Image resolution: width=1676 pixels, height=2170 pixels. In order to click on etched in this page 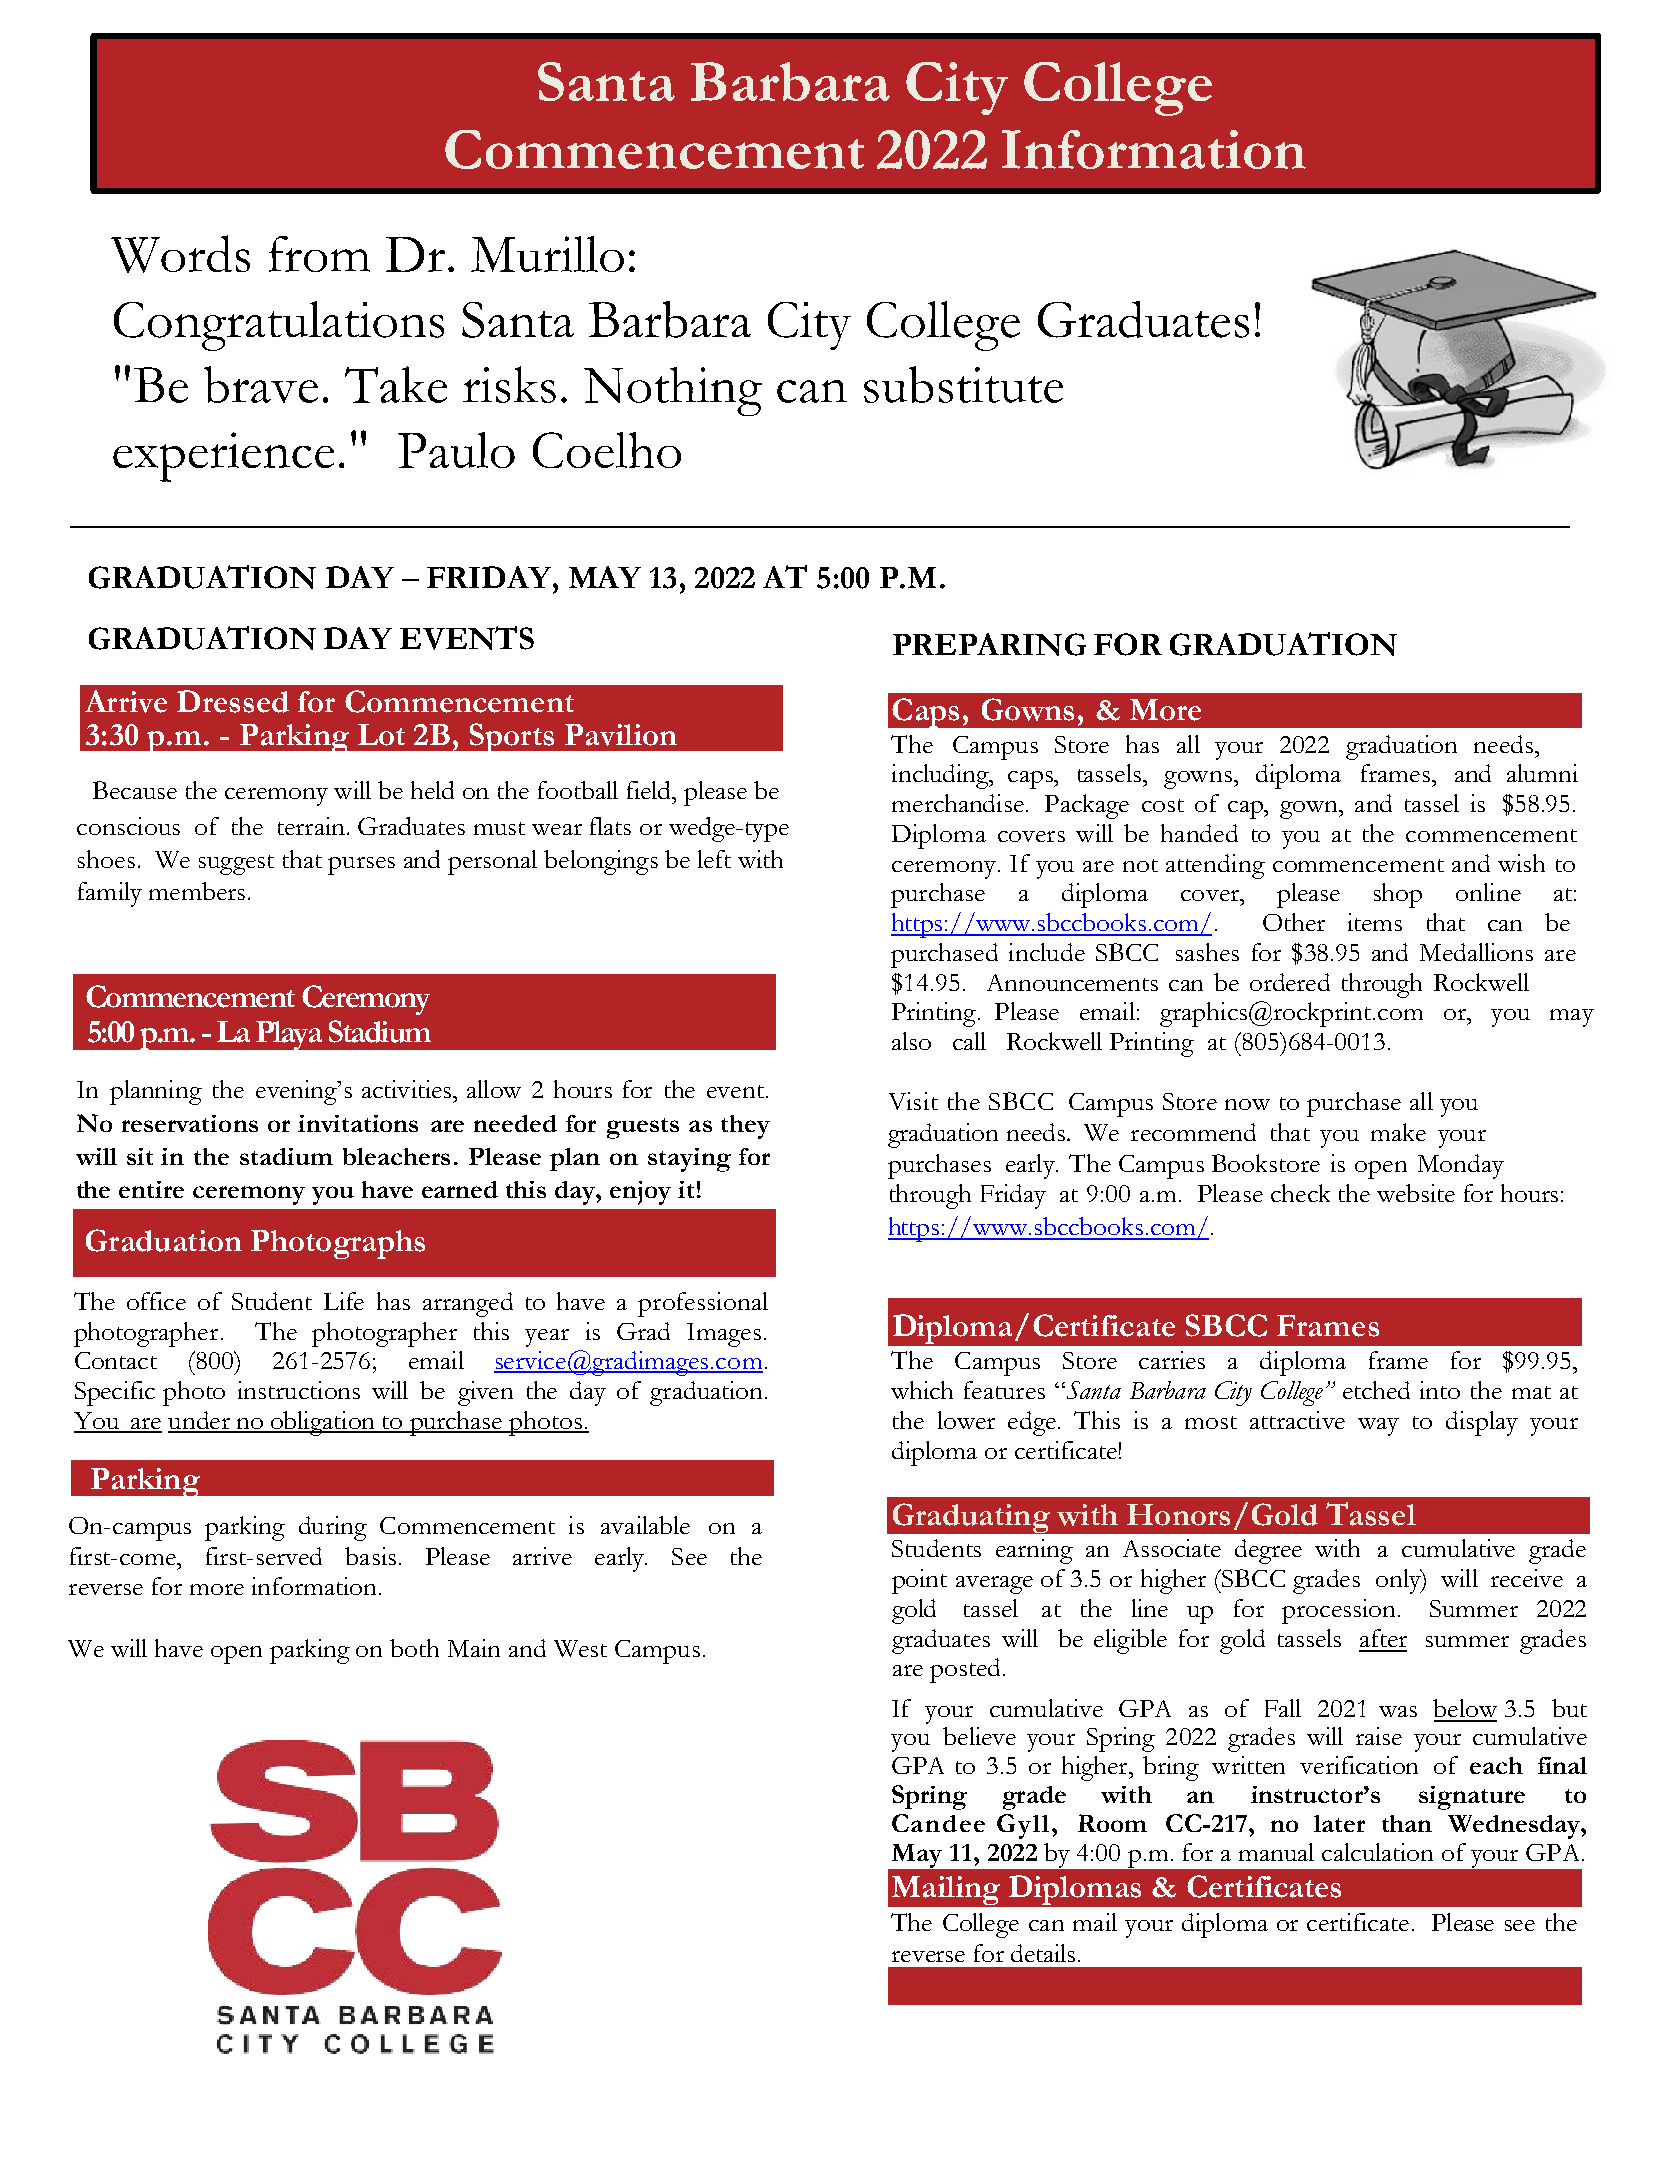, I will do `click(1376, 1390)`.
